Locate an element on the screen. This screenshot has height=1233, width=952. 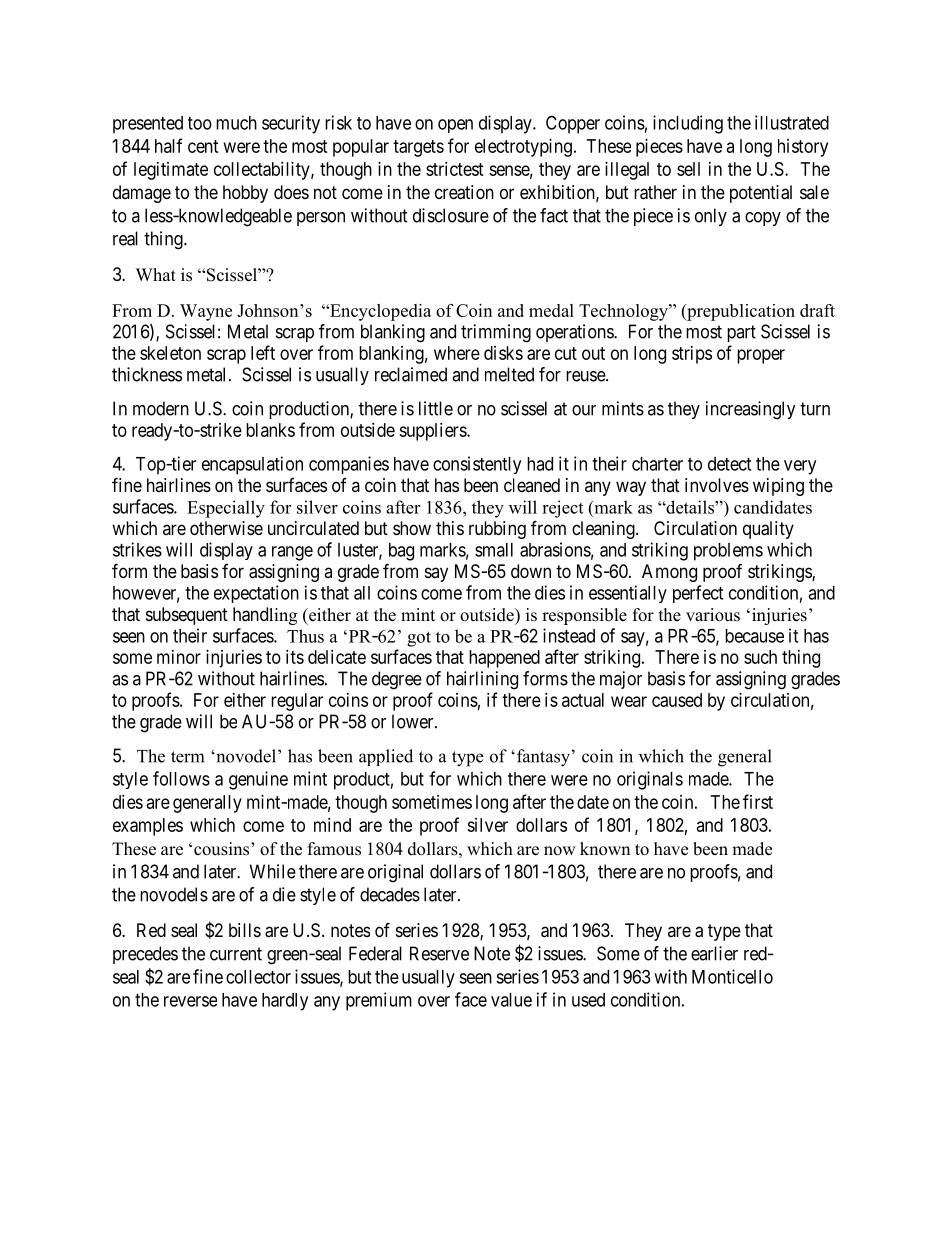
strictest is located at coordinates (455, 169).
